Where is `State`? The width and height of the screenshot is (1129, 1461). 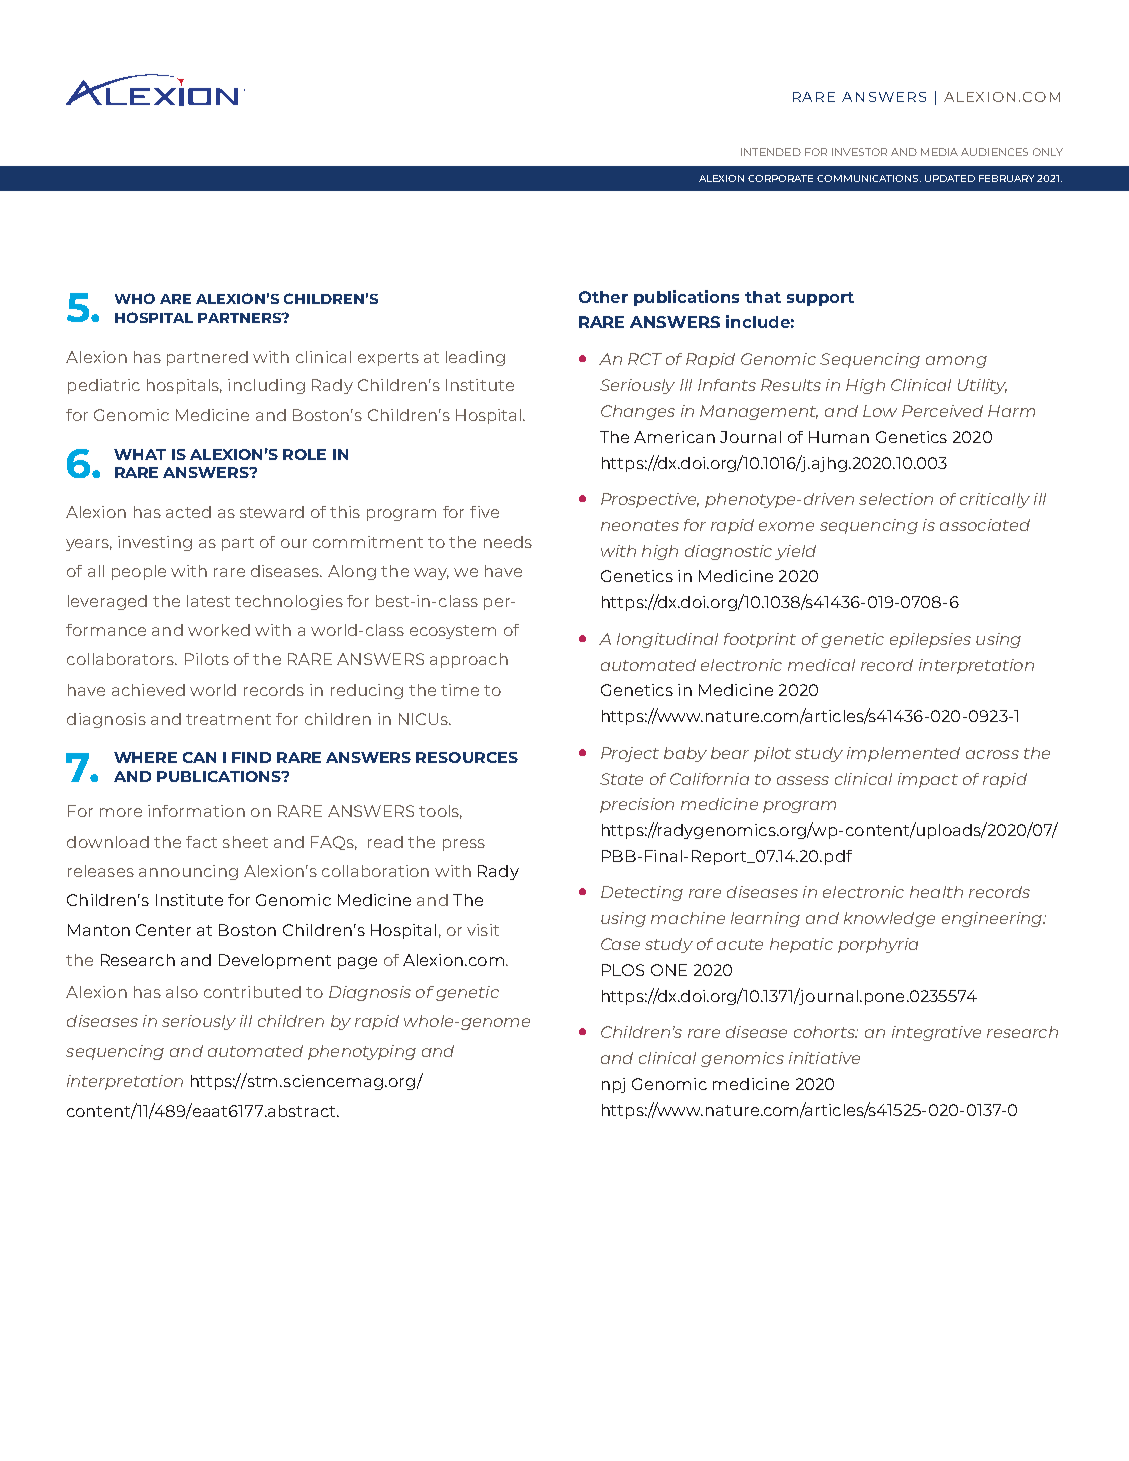 State is located at coordinates (621, 779).
